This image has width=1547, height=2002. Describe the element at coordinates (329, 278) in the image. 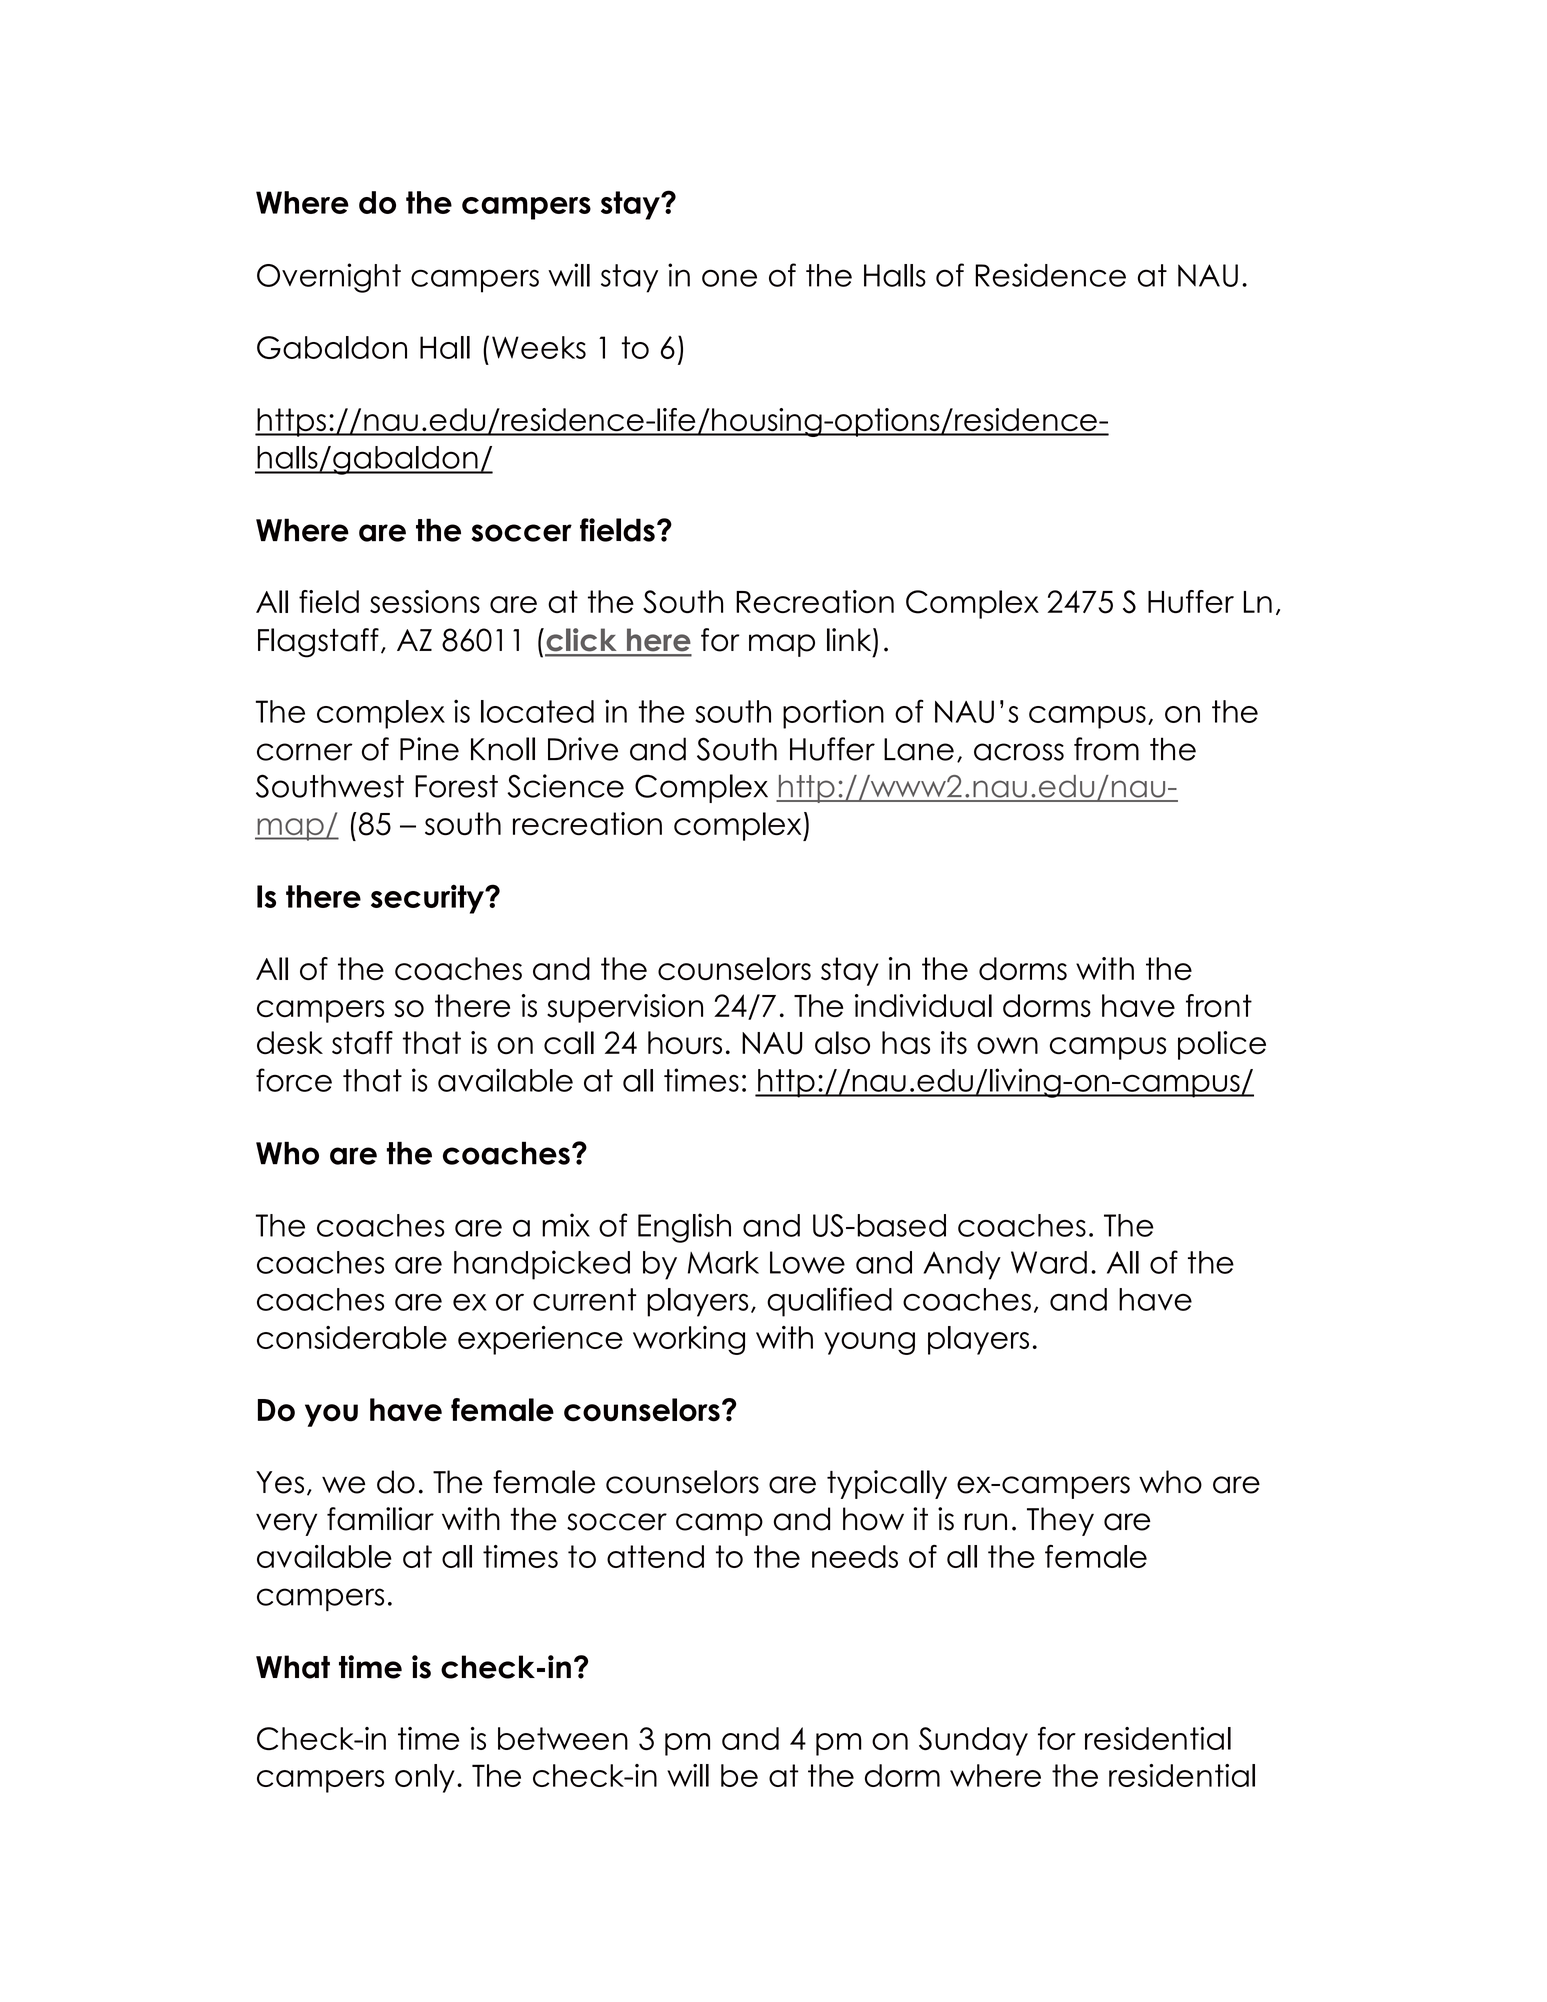

I see `Overnight` at that location.
